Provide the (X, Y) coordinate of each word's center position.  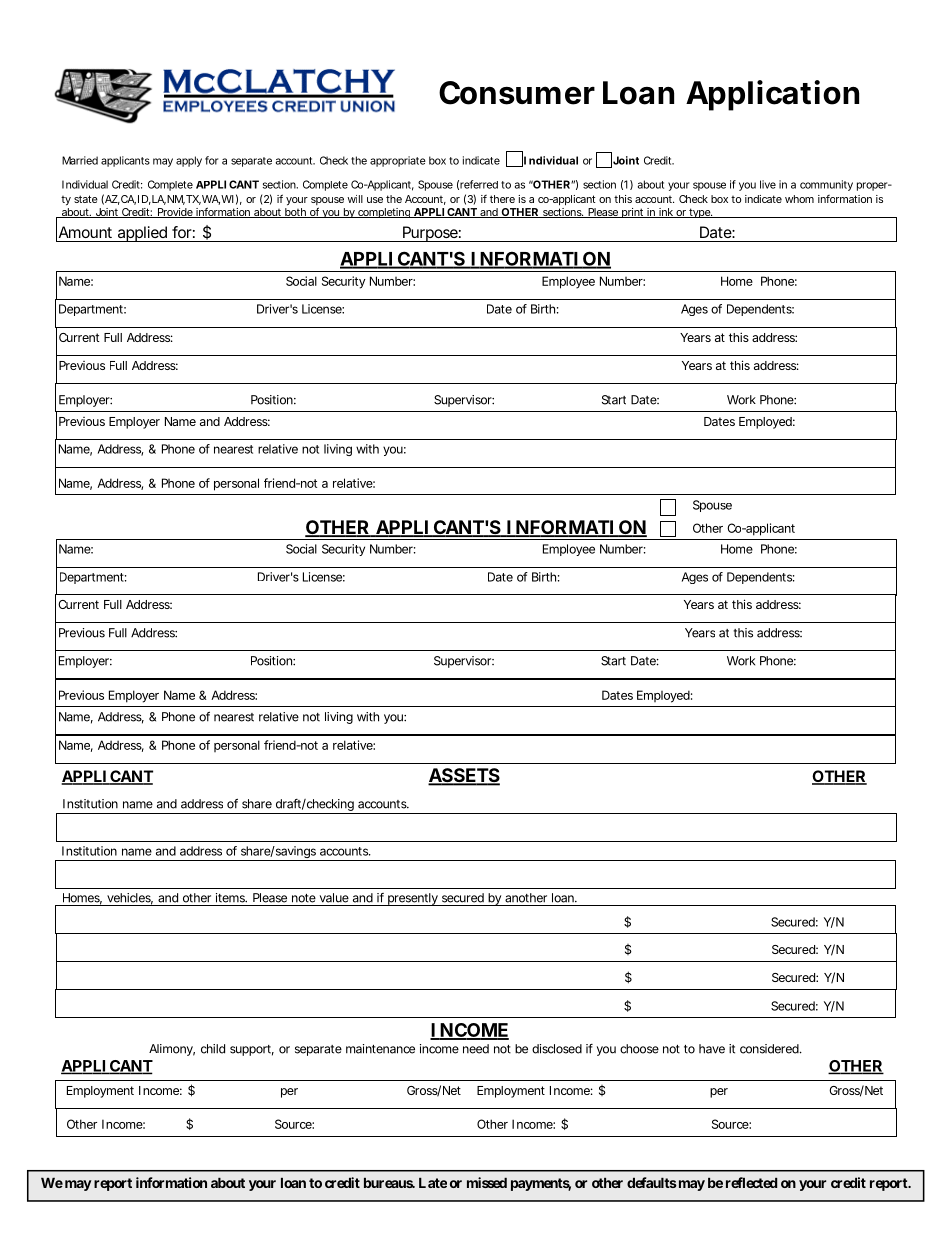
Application (772, 95)
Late (433, 1183)
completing (384, 213)
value (334, 898)
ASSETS (464, 776)
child (213, 1049)
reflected (751, 1182)
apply (189, 161)
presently (413, 899)
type (700, 213)
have (712, 1049)
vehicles (130, 899)
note (304, 898)
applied (142, 234)
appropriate (398, 161)
